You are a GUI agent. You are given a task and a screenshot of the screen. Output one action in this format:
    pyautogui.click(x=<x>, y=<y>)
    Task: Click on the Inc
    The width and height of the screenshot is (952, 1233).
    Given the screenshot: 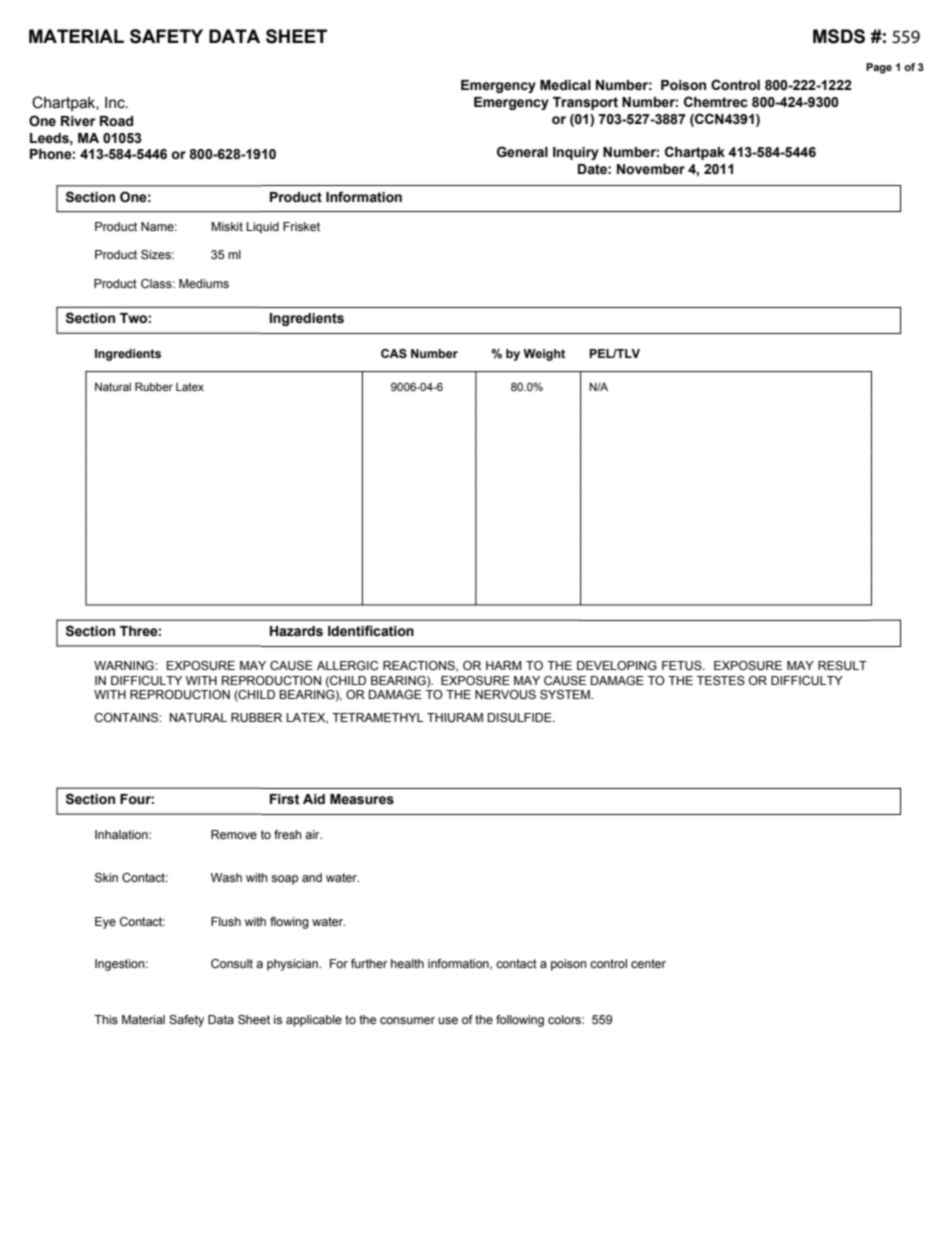 What is the action you would take?
    pyautogui.click(x=116, y=103)
